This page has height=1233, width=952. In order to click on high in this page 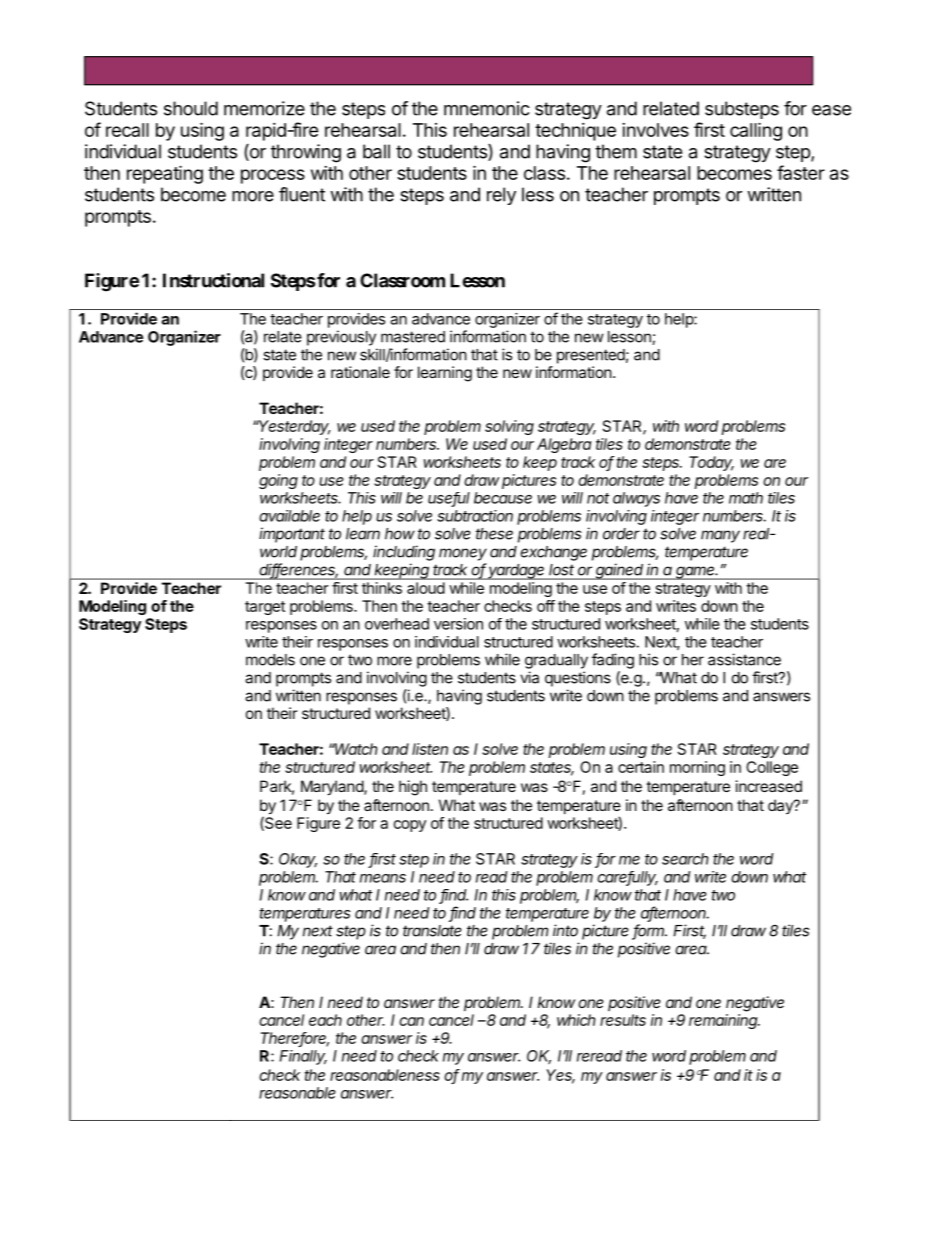, I will do `click(413, 788)`.
